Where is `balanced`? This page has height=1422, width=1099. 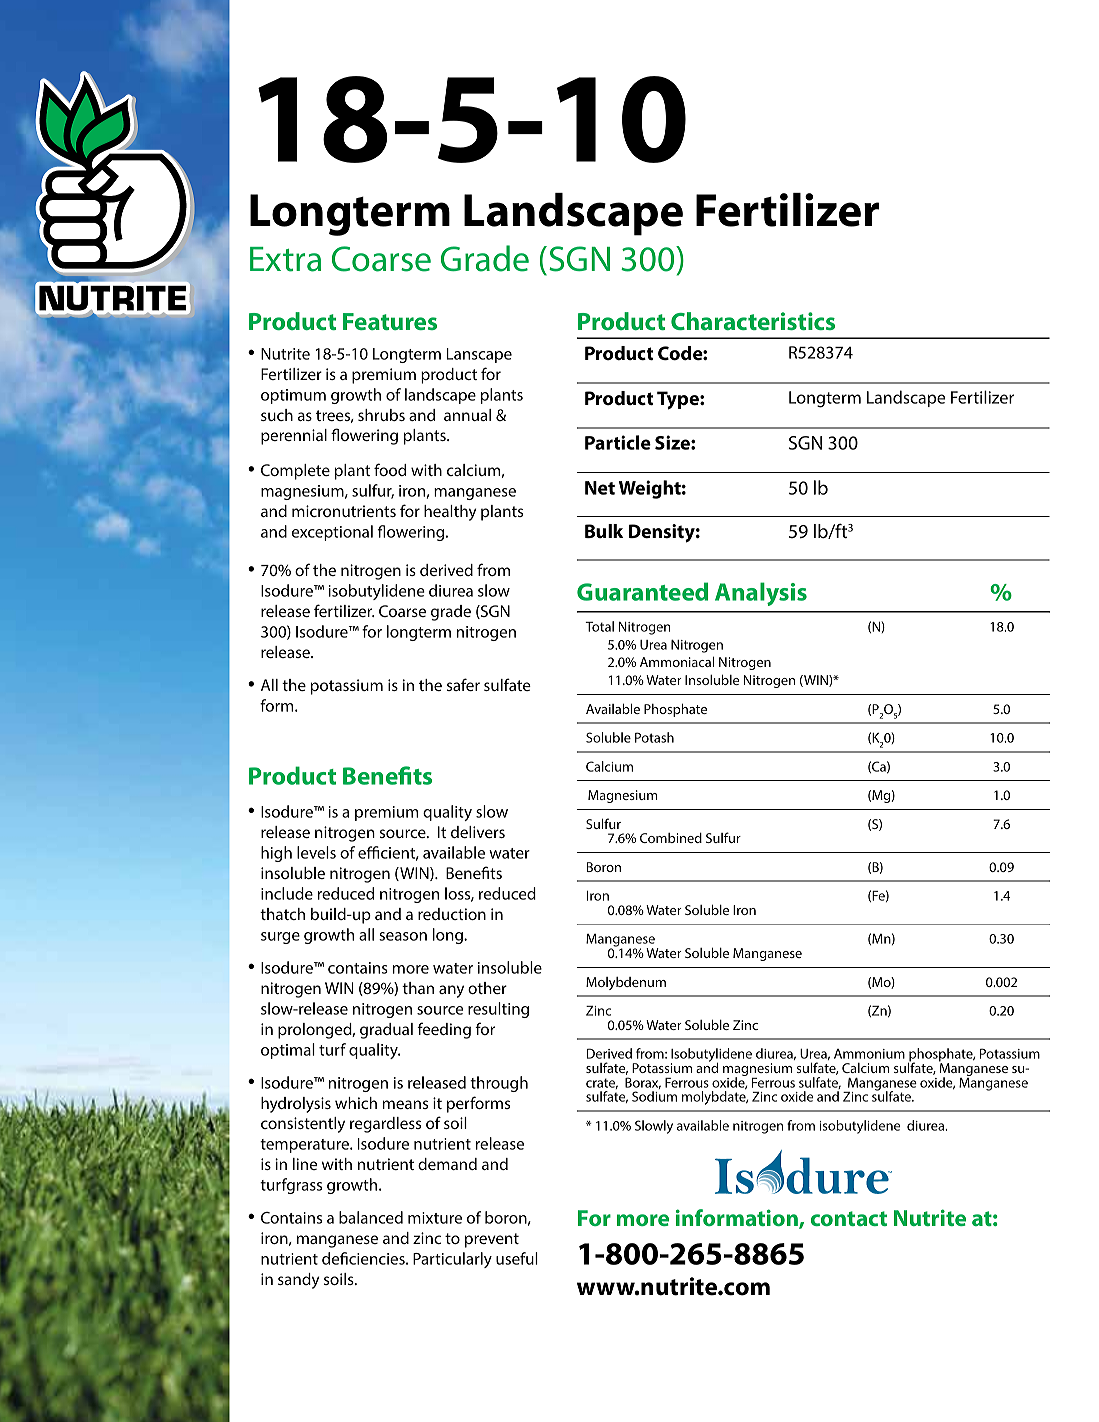
balanced is located at coordinates (371, 1217).
